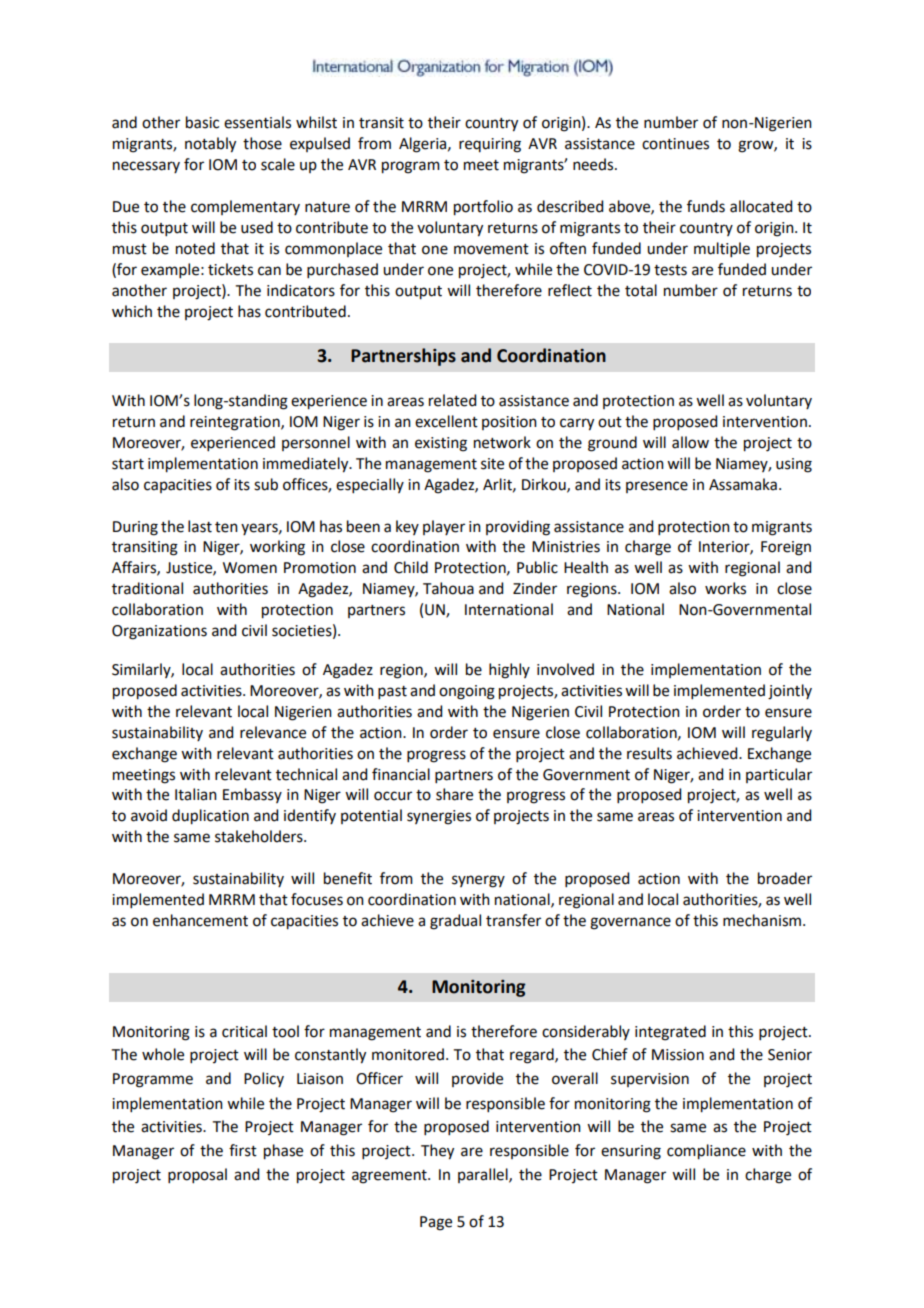 This screenshot has height=1308, width=924. What do you see at coordinates (210, 145) in the screenshot?
I see `notably` at bounding box center [210, 145].
